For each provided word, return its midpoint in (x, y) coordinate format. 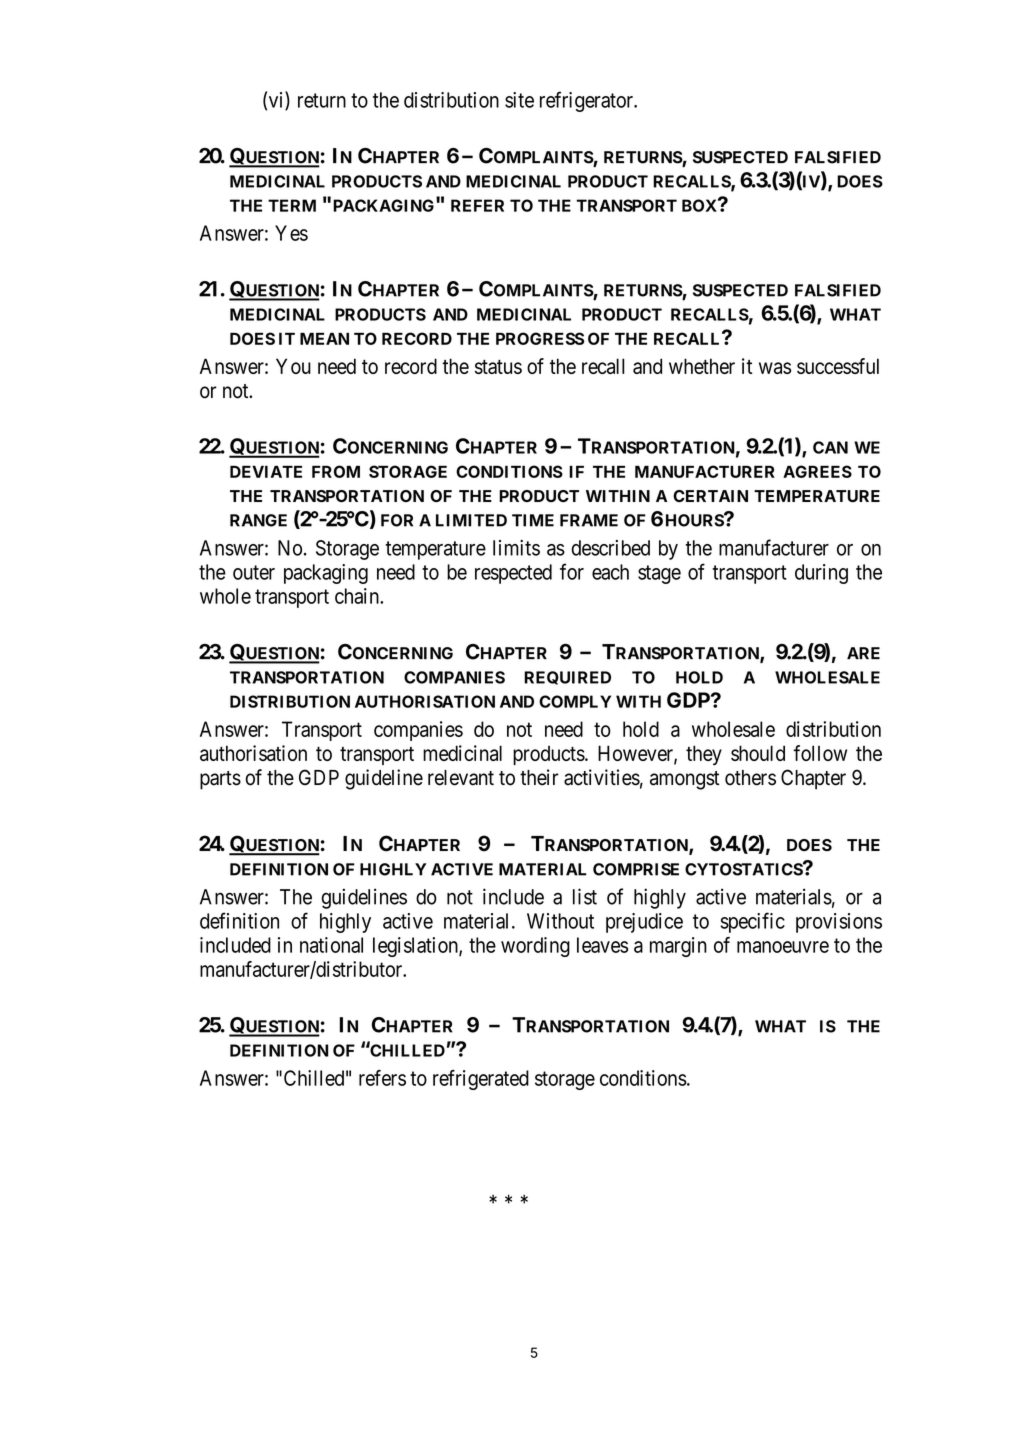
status (498, 367)
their (539, 777)
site (519, 100)
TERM (292, 205)
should (758, 753)
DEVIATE (266, 471)
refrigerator (588, 101)
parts (220, 780)
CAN (830, 447)
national (331, 945)
